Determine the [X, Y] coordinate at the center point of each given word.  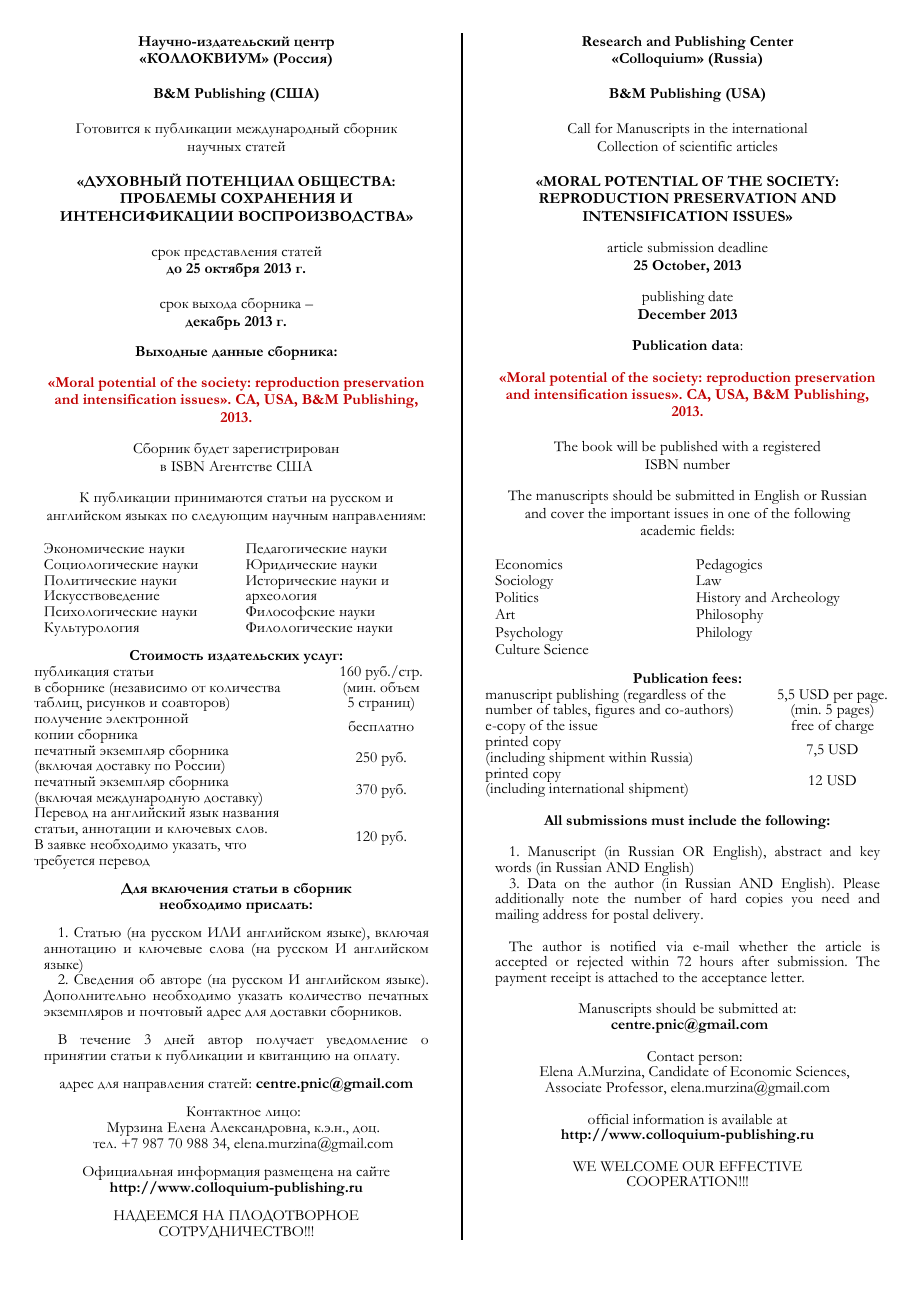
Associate [573, 1087]
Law [708, 580]
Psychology [529, 634]
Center [772, 41]
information [668, 1119]
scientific [706, 146]
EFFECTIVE [760, 1166]
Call [579, 128]
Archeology [805, 599]
